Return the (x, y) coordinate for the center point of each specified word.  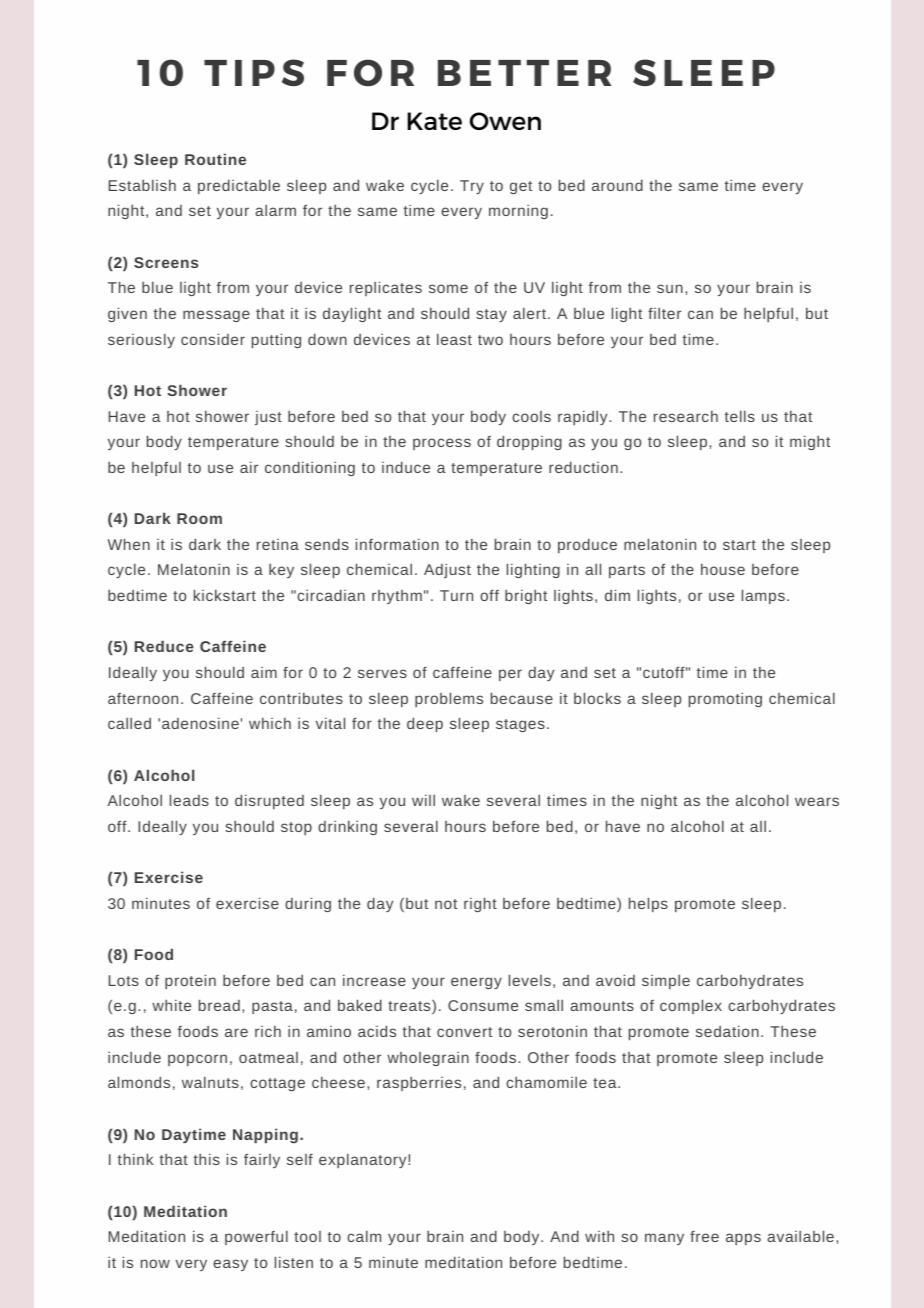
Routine (215, 159)
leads (189, 800)
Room (199, 518)
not (446, 904)
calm (364, 1236)
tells (740, 416)
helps (648, 904)
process (442, 444)
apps (743, 1239)
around (617, 185)
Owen (505, 121)
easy (230, 1265)
